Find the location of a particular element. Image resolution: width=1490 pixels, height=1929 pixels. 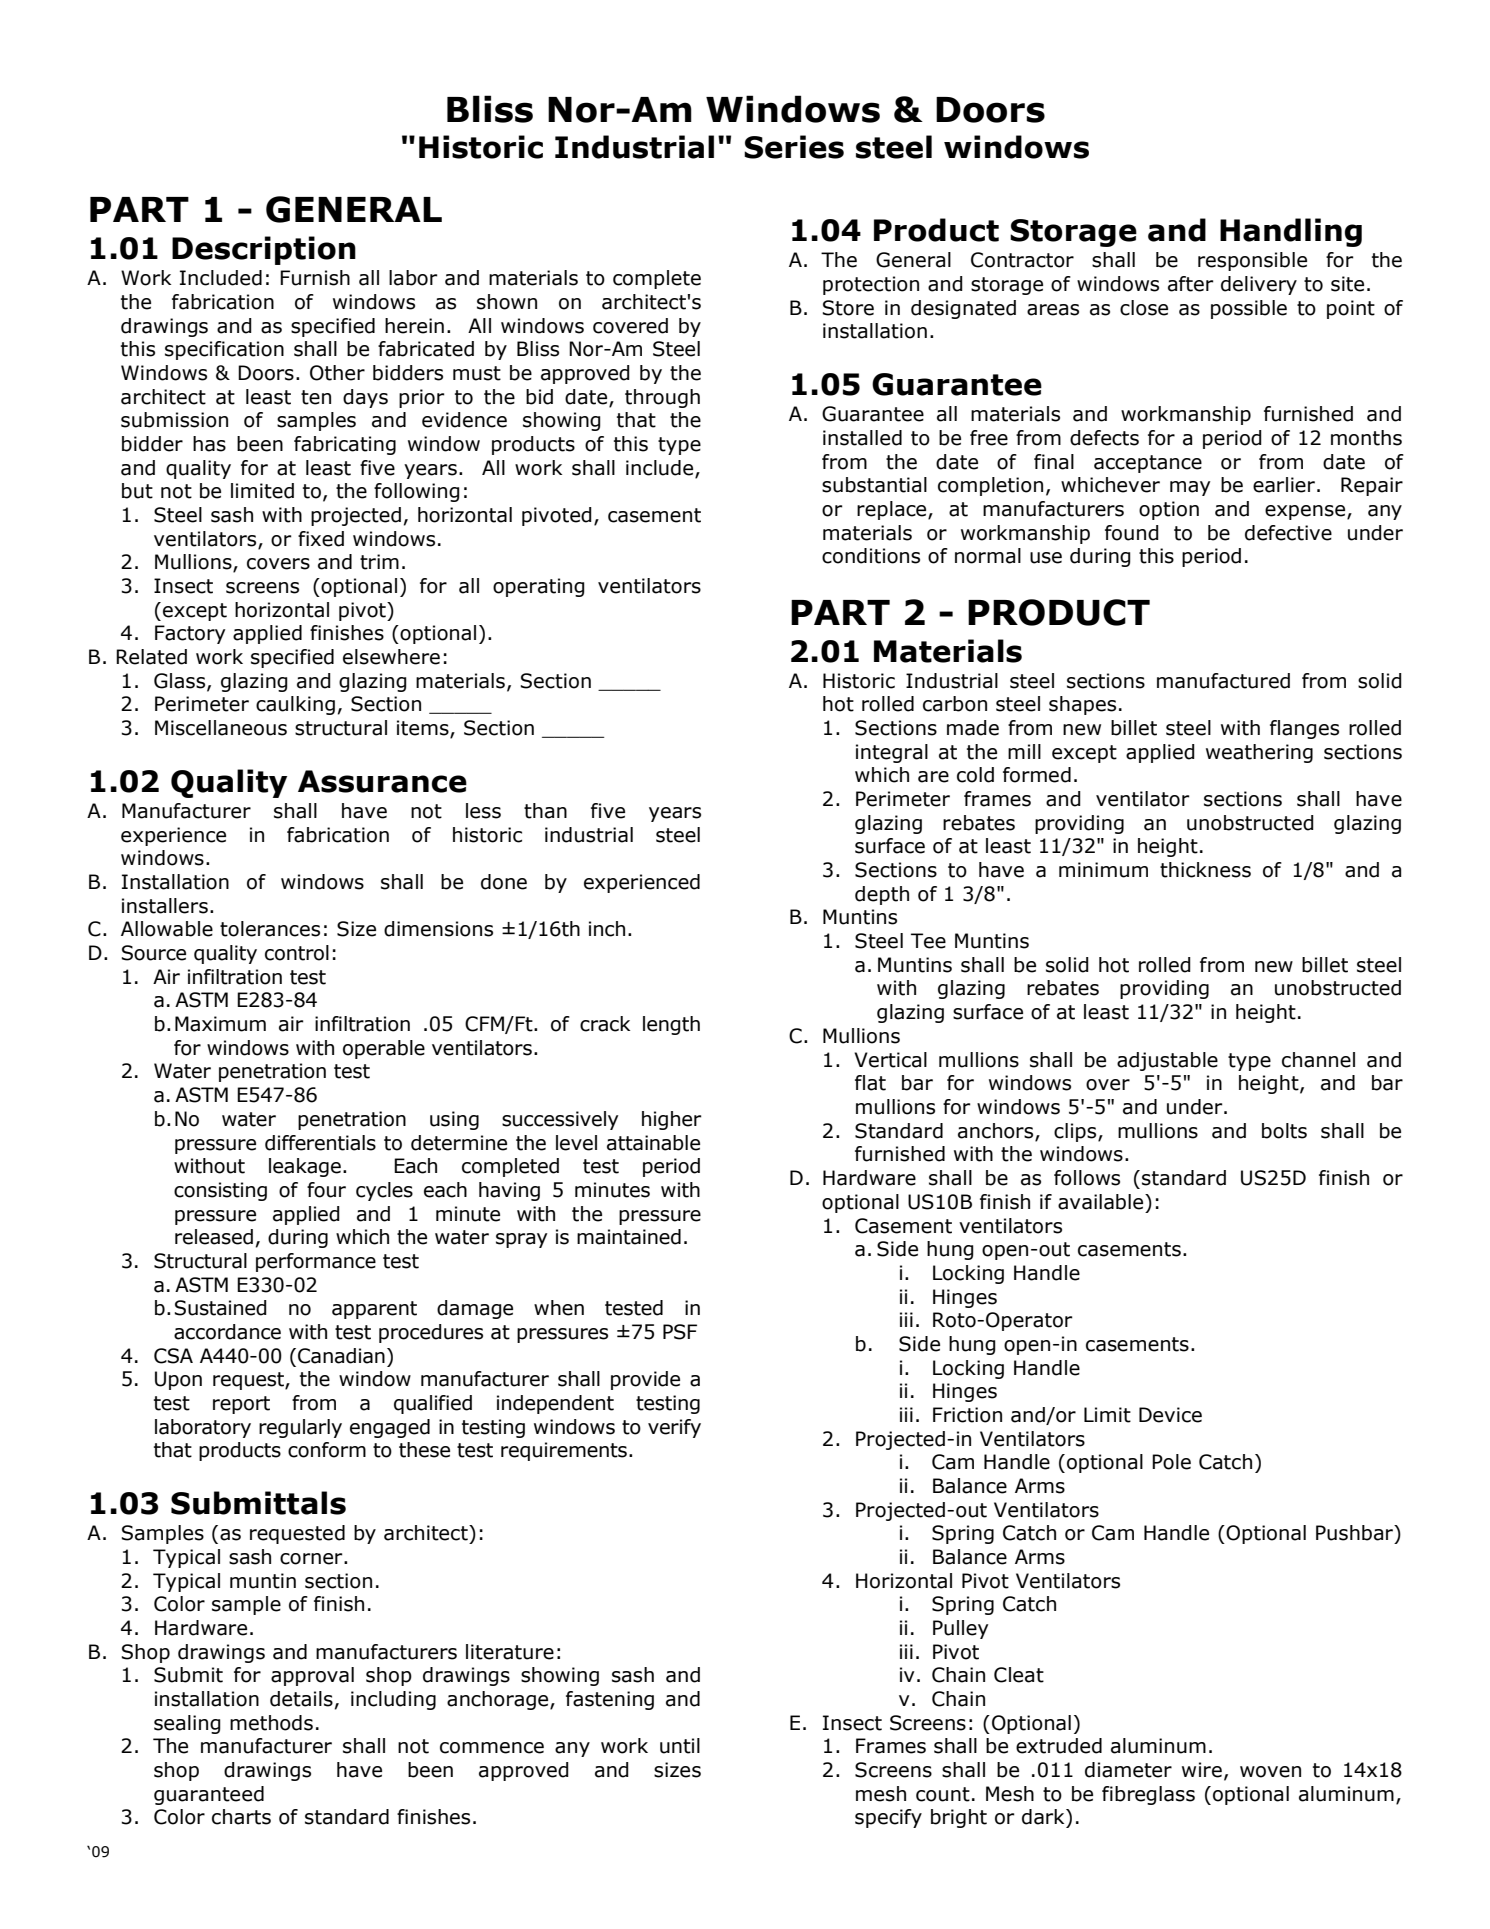

Description is located at coordinates (264, 250).
